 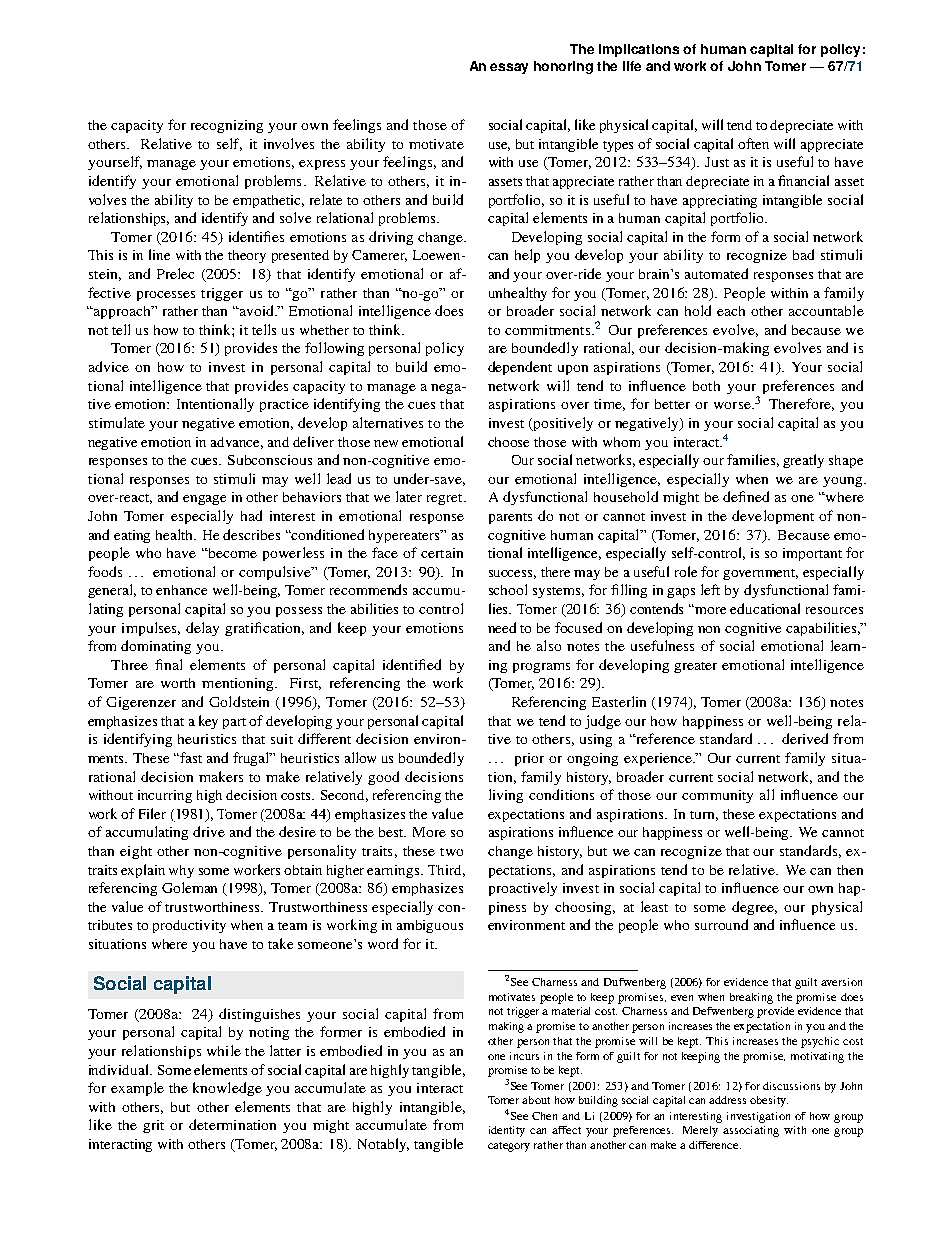 I want to click on dependent, so click(x=520, y=368).
